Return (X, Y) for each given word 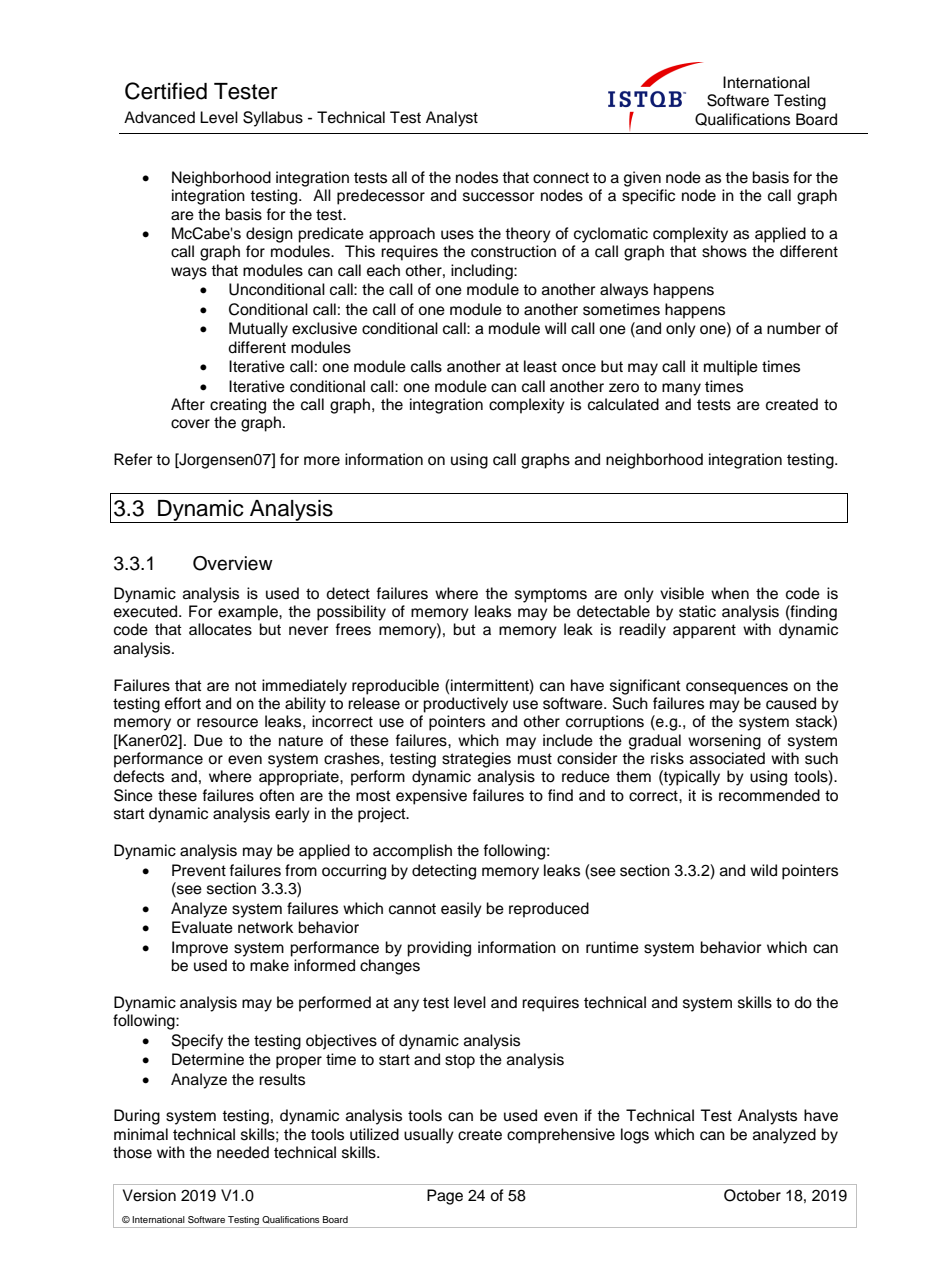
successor (498, 197)
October (752, 1195)
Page (445, 1197)
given (642, 179)
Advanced (159, 117)
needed (243, 1152)
